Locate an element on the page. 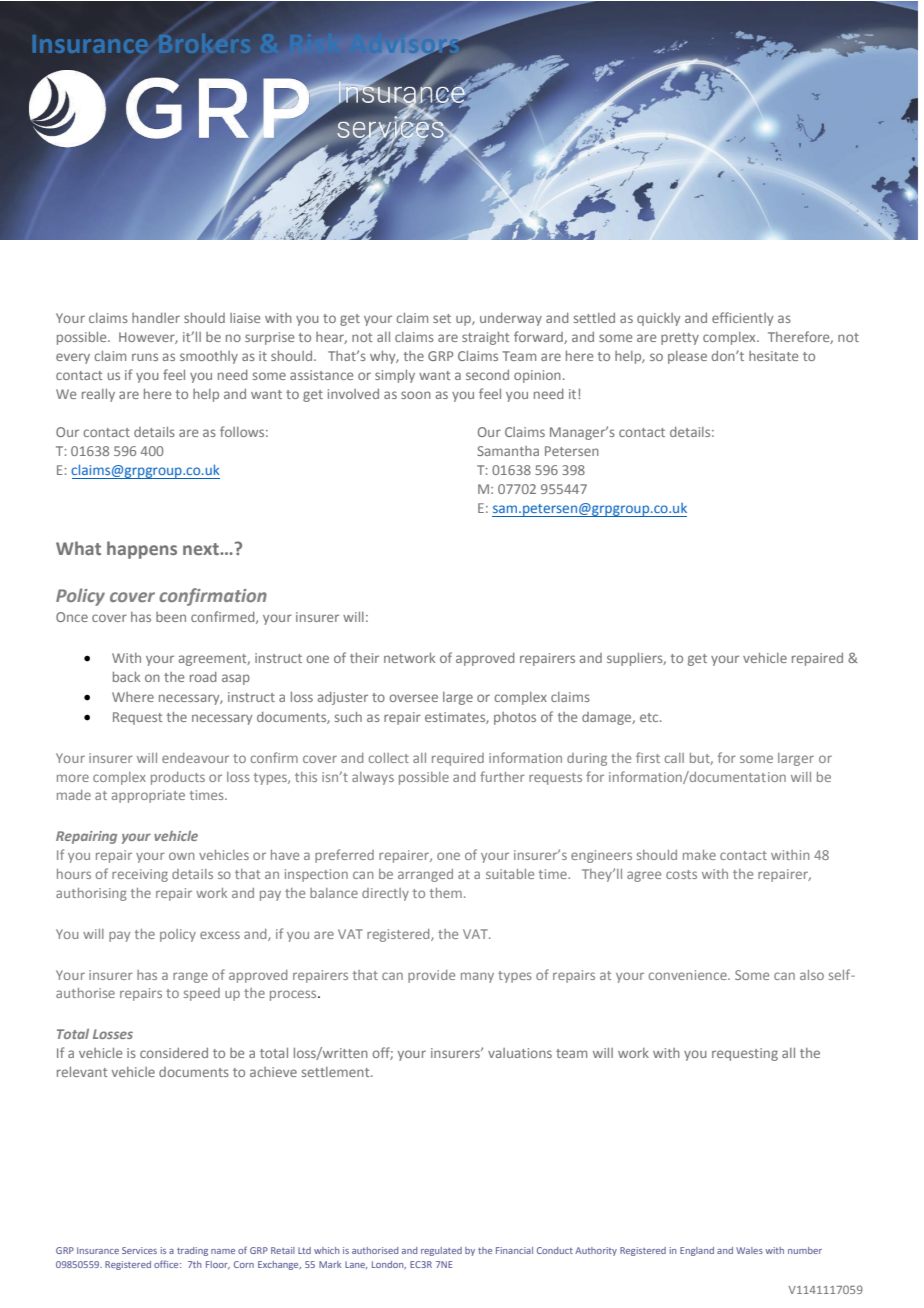 The image size is (924, 1308). convenience is located at coordinates (689, 975).
